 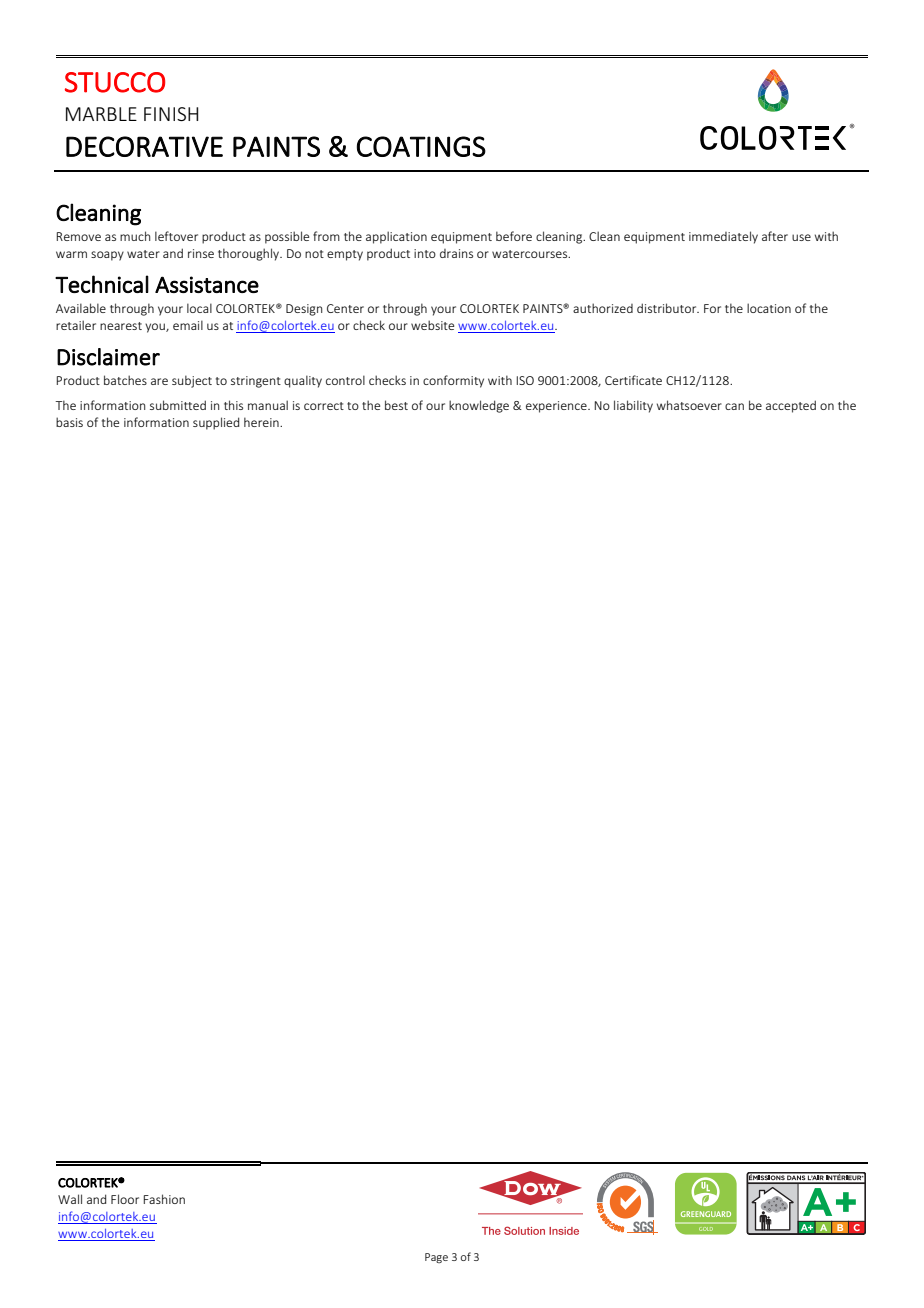 What do you see at coordinates (216, 423) in the document?
I see `supplied` at bounding box center [216, 423].
